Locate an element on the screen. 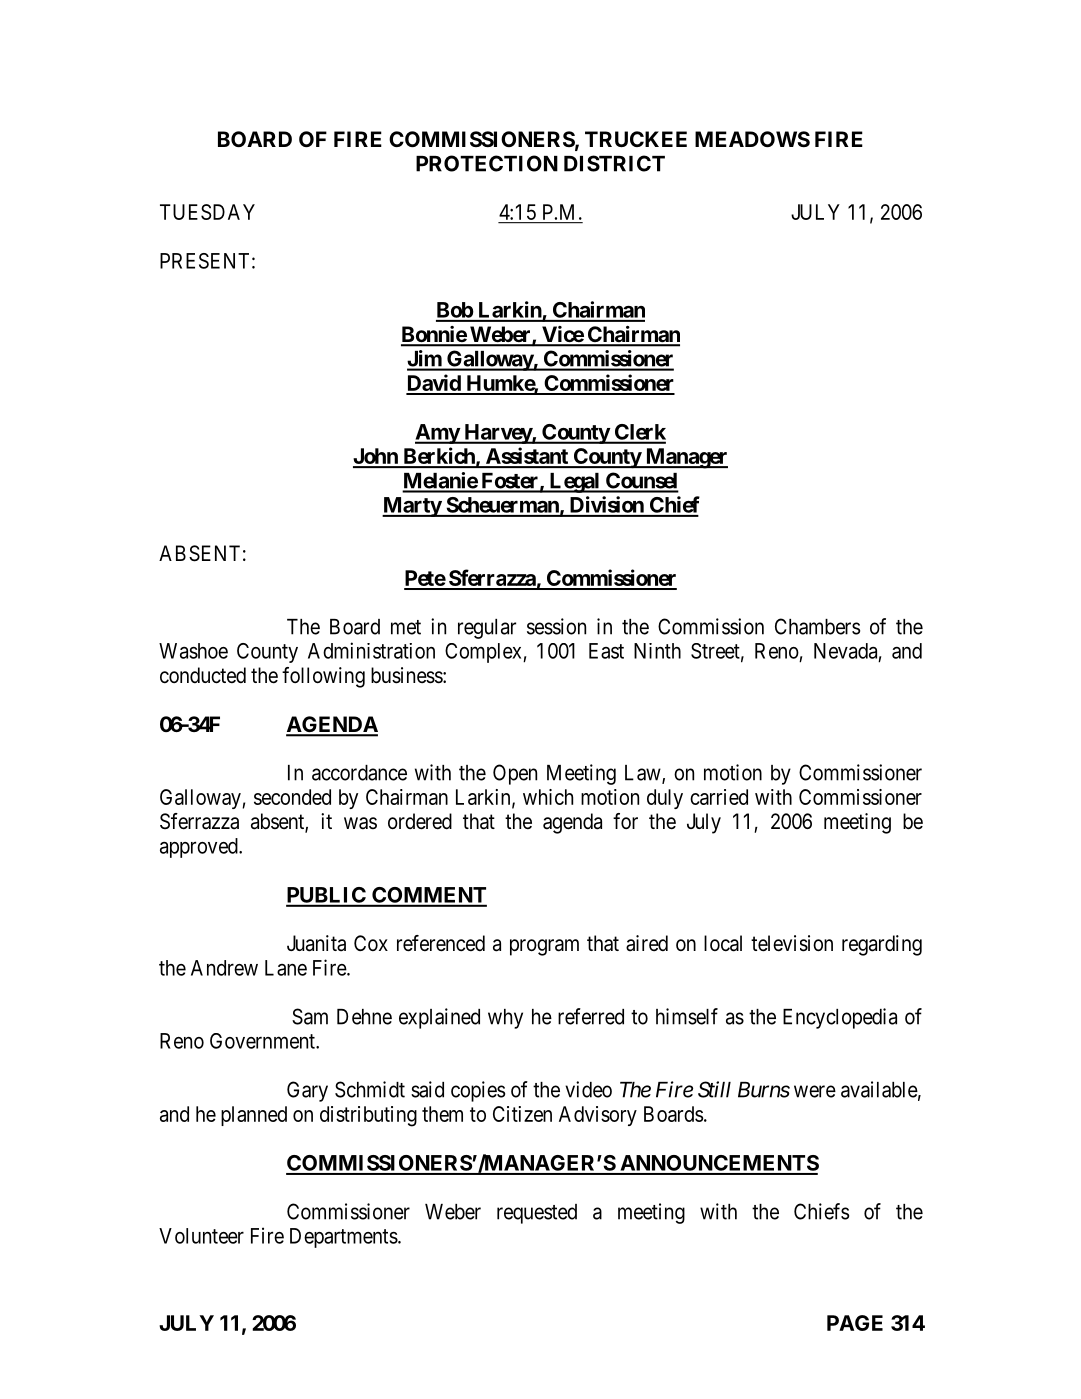 The image size is (1081, 1399). program is located at coordinates (544, 947).
